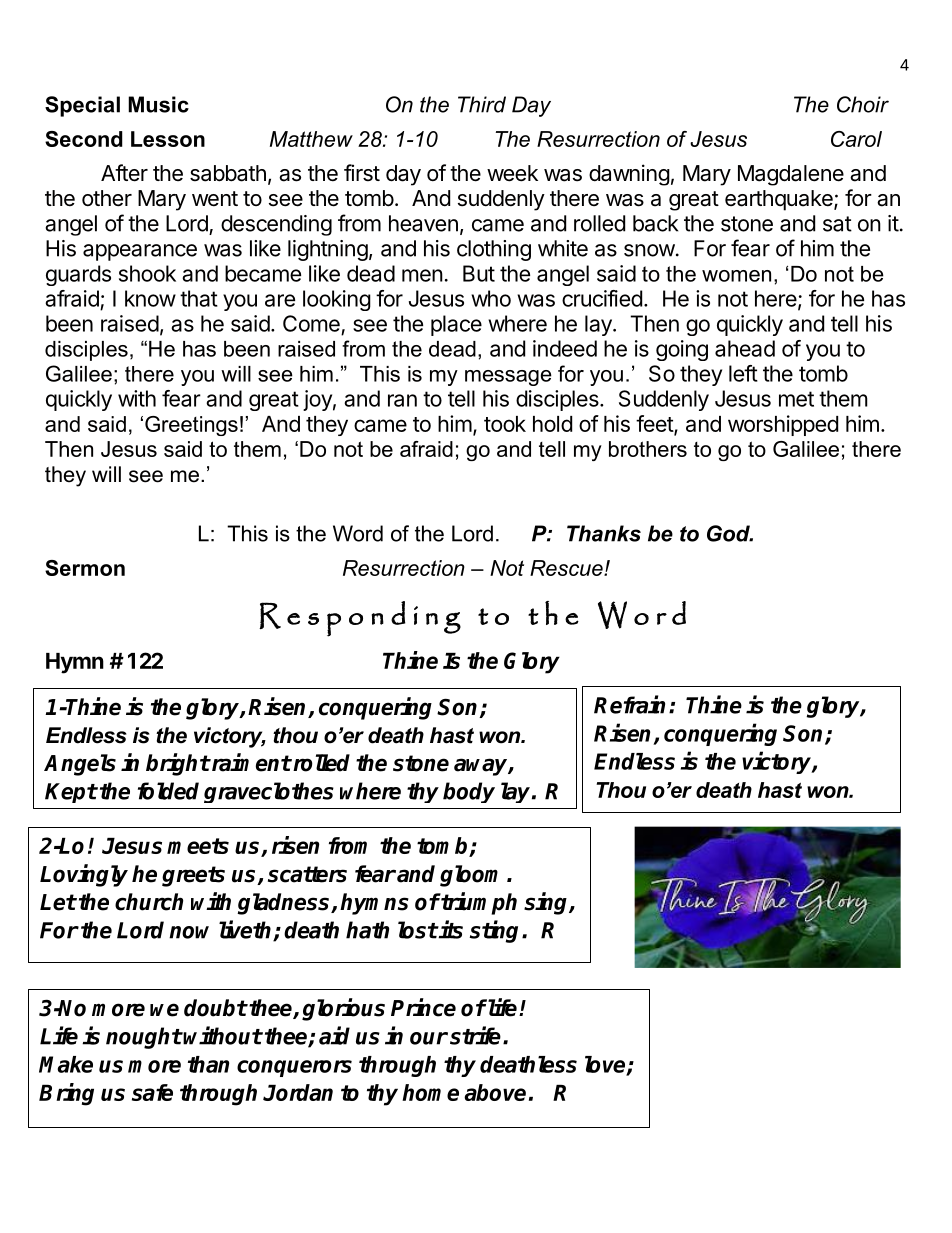 This screenshot has height=1233, width=952. What do you see at coordinates (567, 568) in the screenshot?
I see `Rescue` at bounding box center [567, 568].
